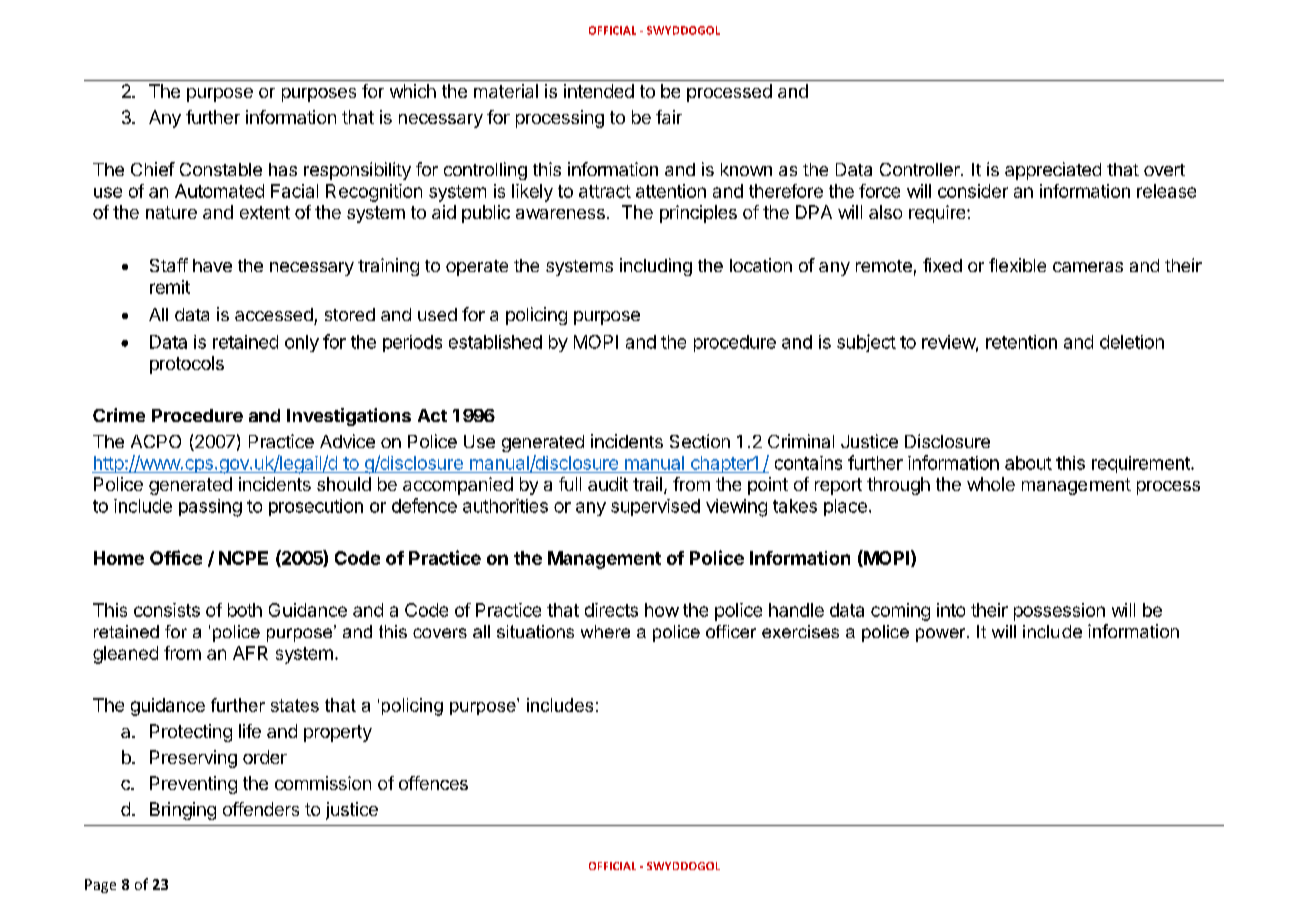  What do you see at coordinates (1028, 463) in the screenshot?
I see `about` at bounding box center [1028, 463].
